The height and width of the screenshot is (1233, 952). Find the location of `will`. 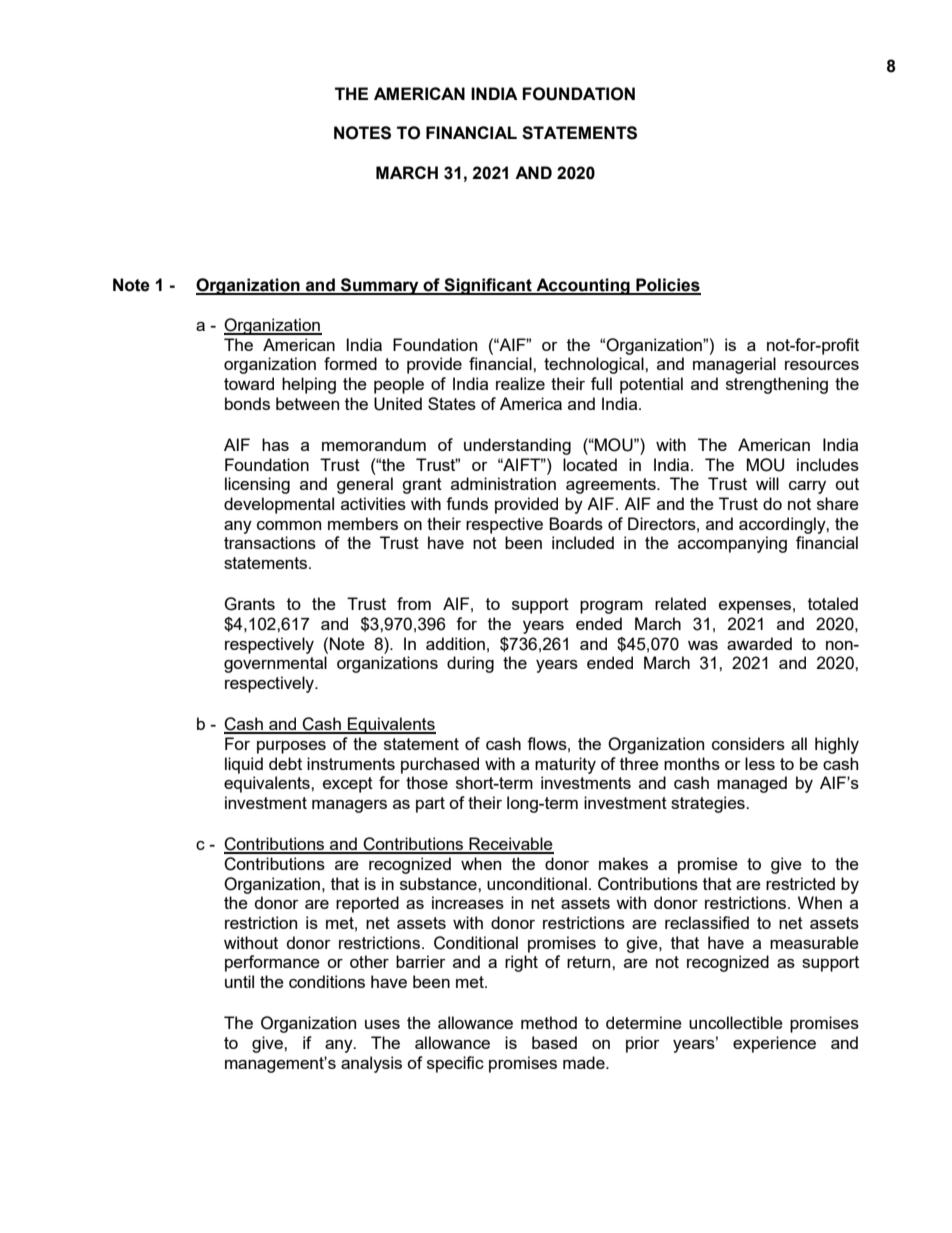

will is located at coordinates (767, 483).
